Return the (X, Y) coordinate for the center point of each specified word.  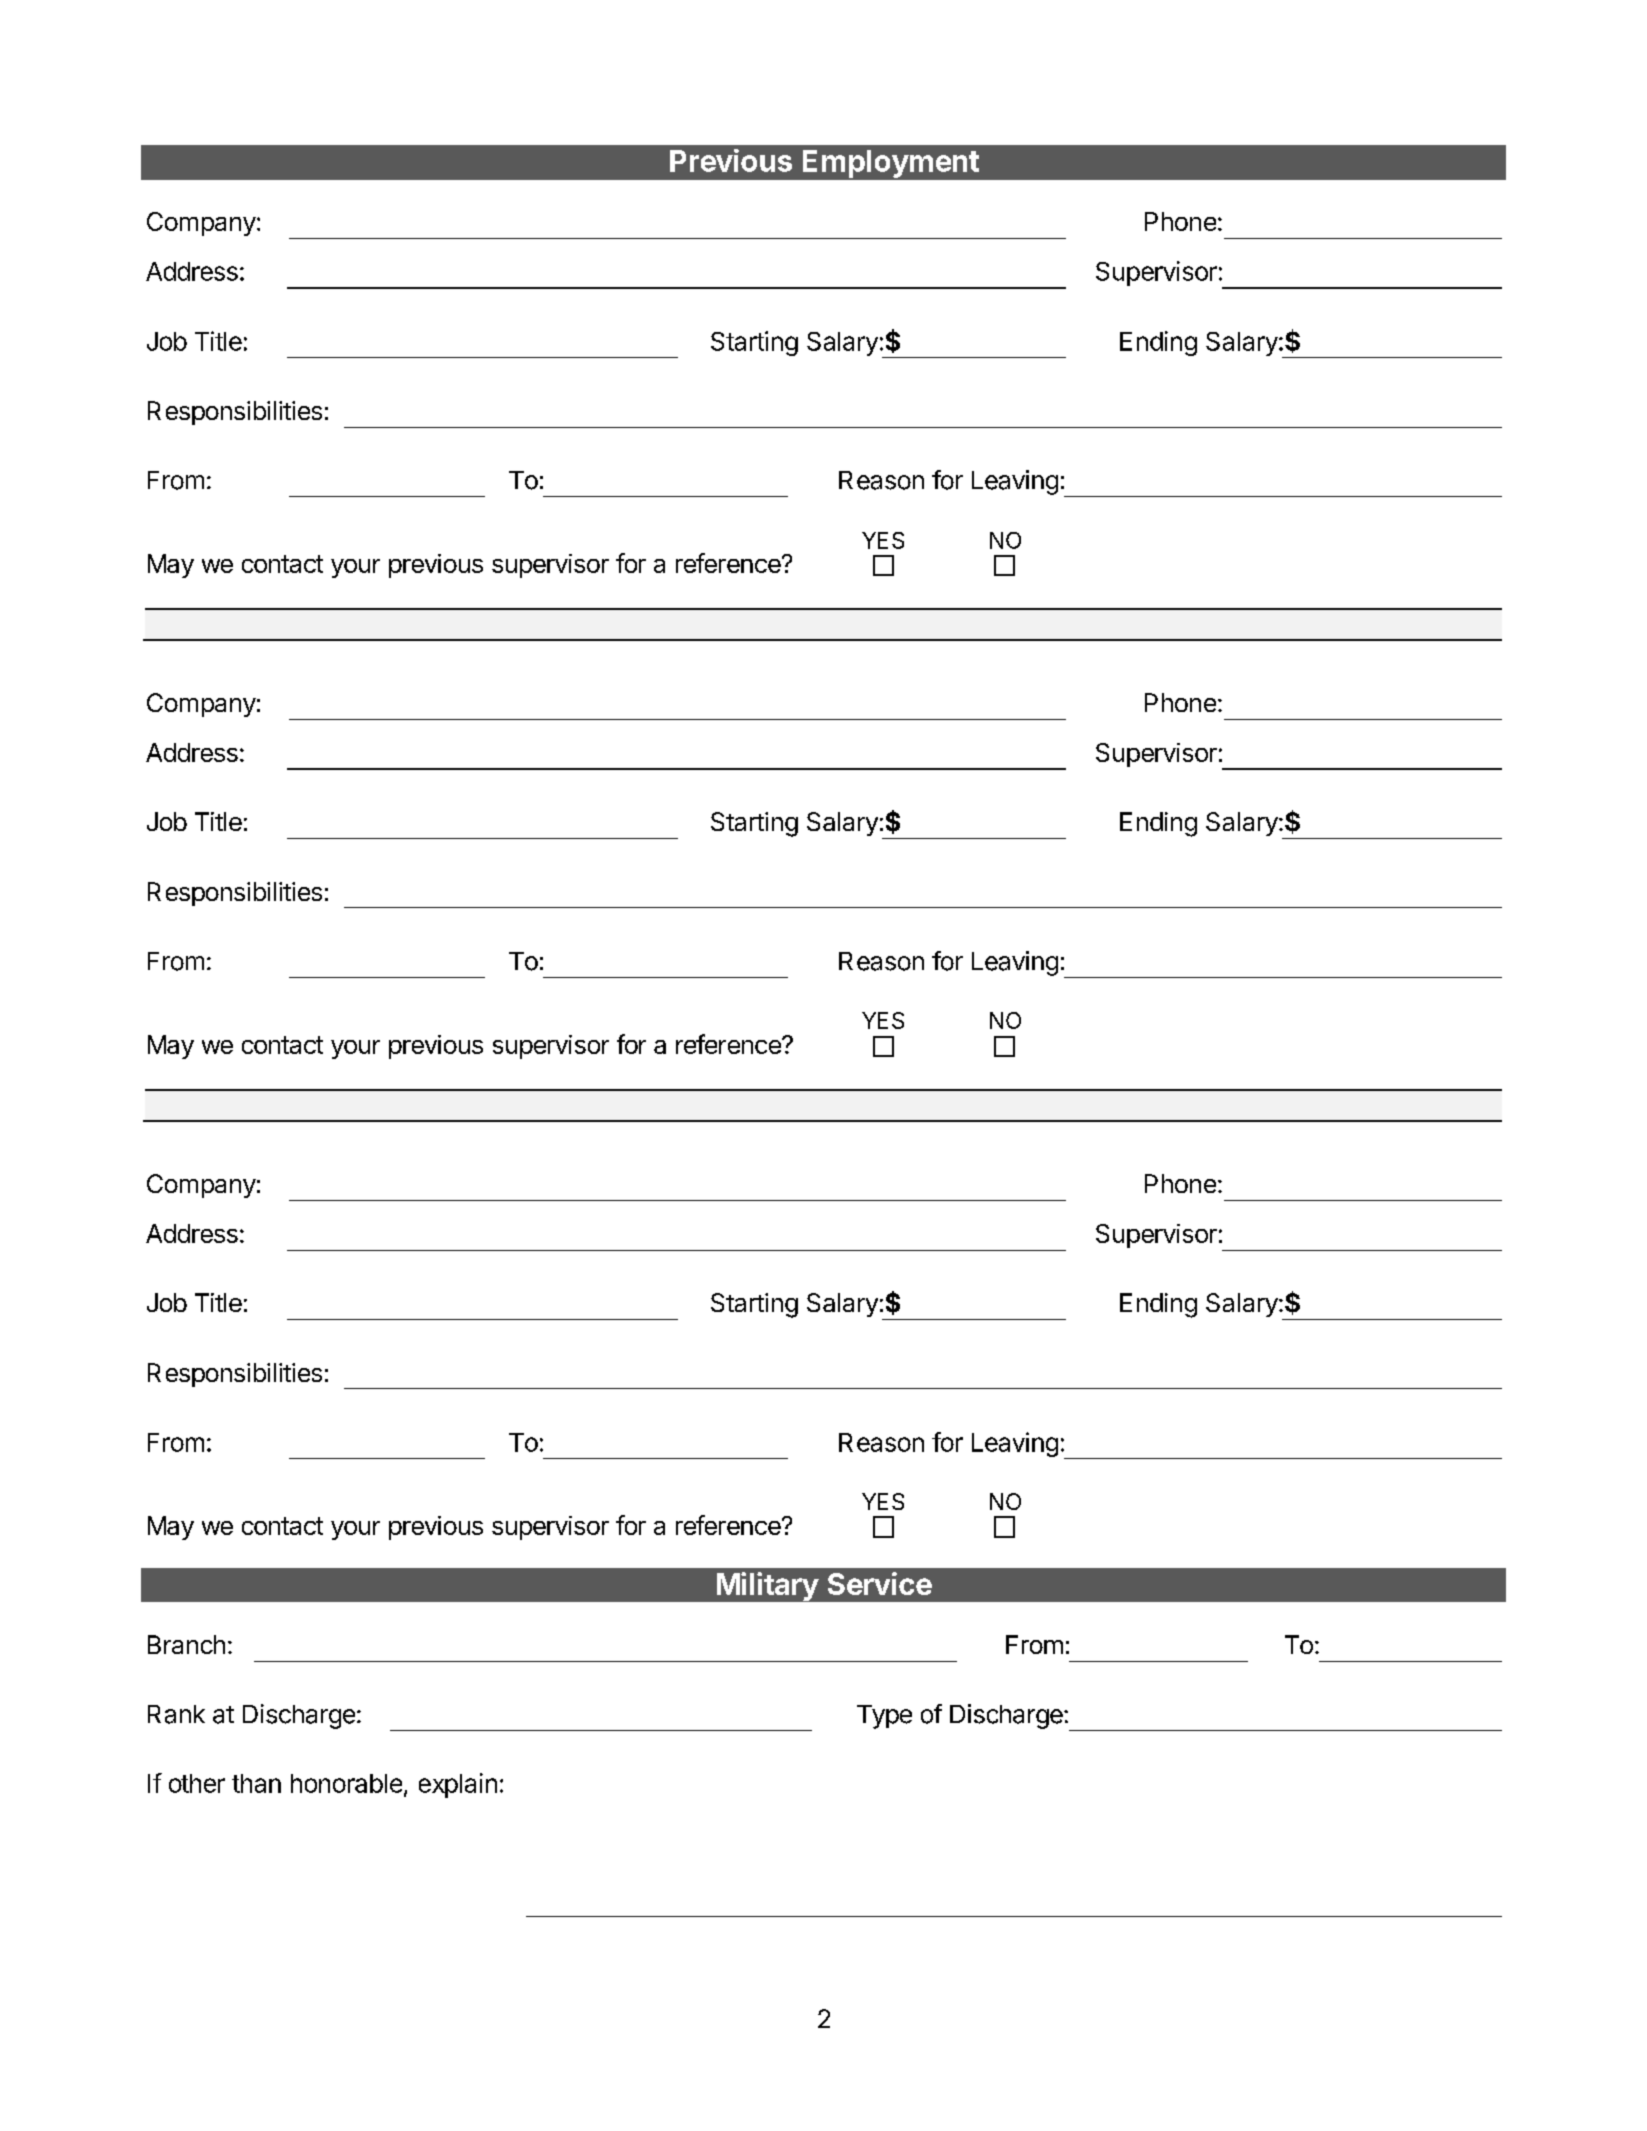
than (256, 1783)
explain (458, 1785)
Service (880, 1583)
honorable (346, 1783)
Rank (176, 1714)
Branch (186, 1644)
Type (884, 1717)
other (197, 1783)
